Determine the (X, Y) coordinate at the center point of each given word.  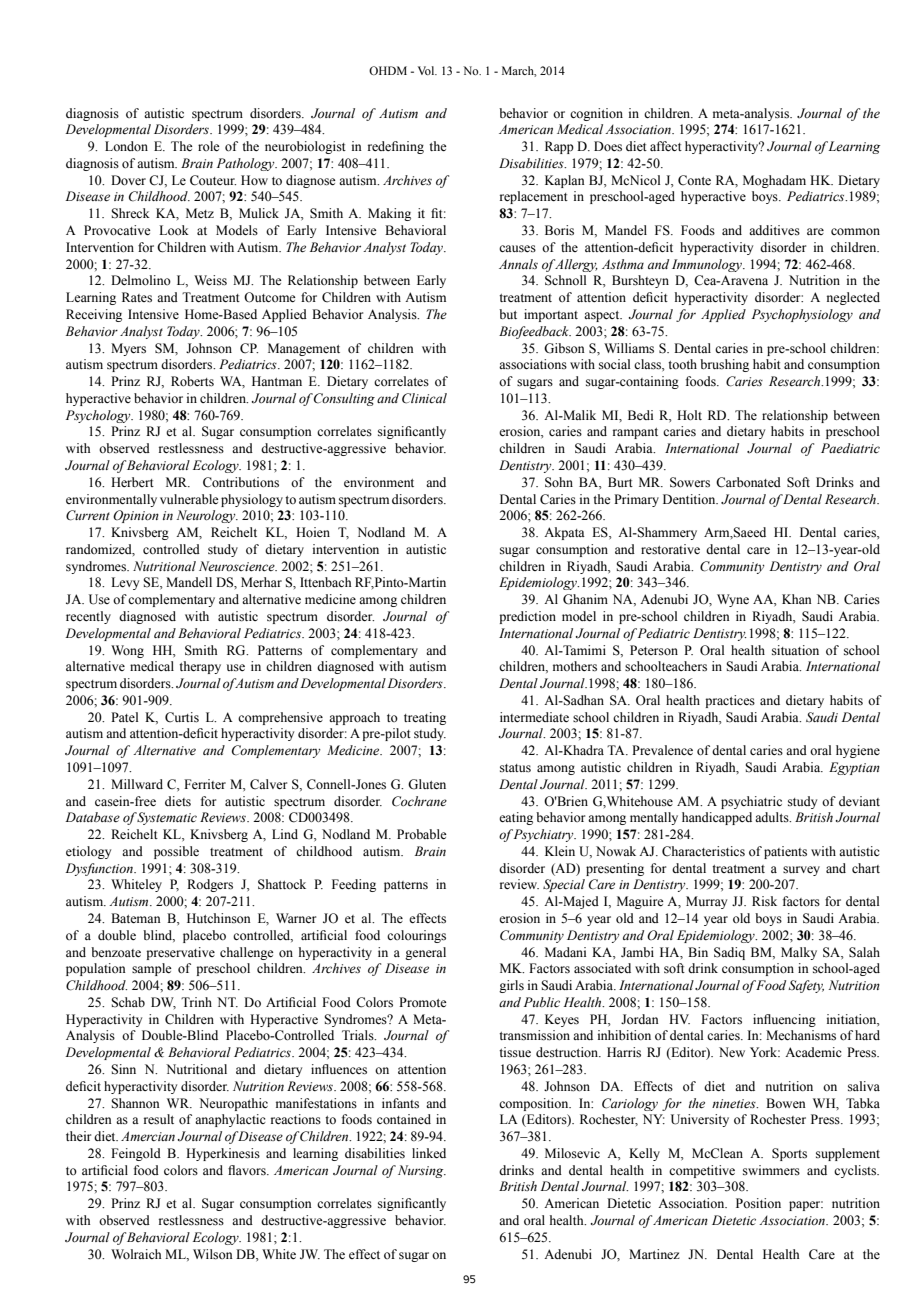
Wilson (213, 1254)
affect (666, 146)
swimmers (771, 1170)
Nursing (422, 1171)
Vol (427, 70)
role (209, 146)
